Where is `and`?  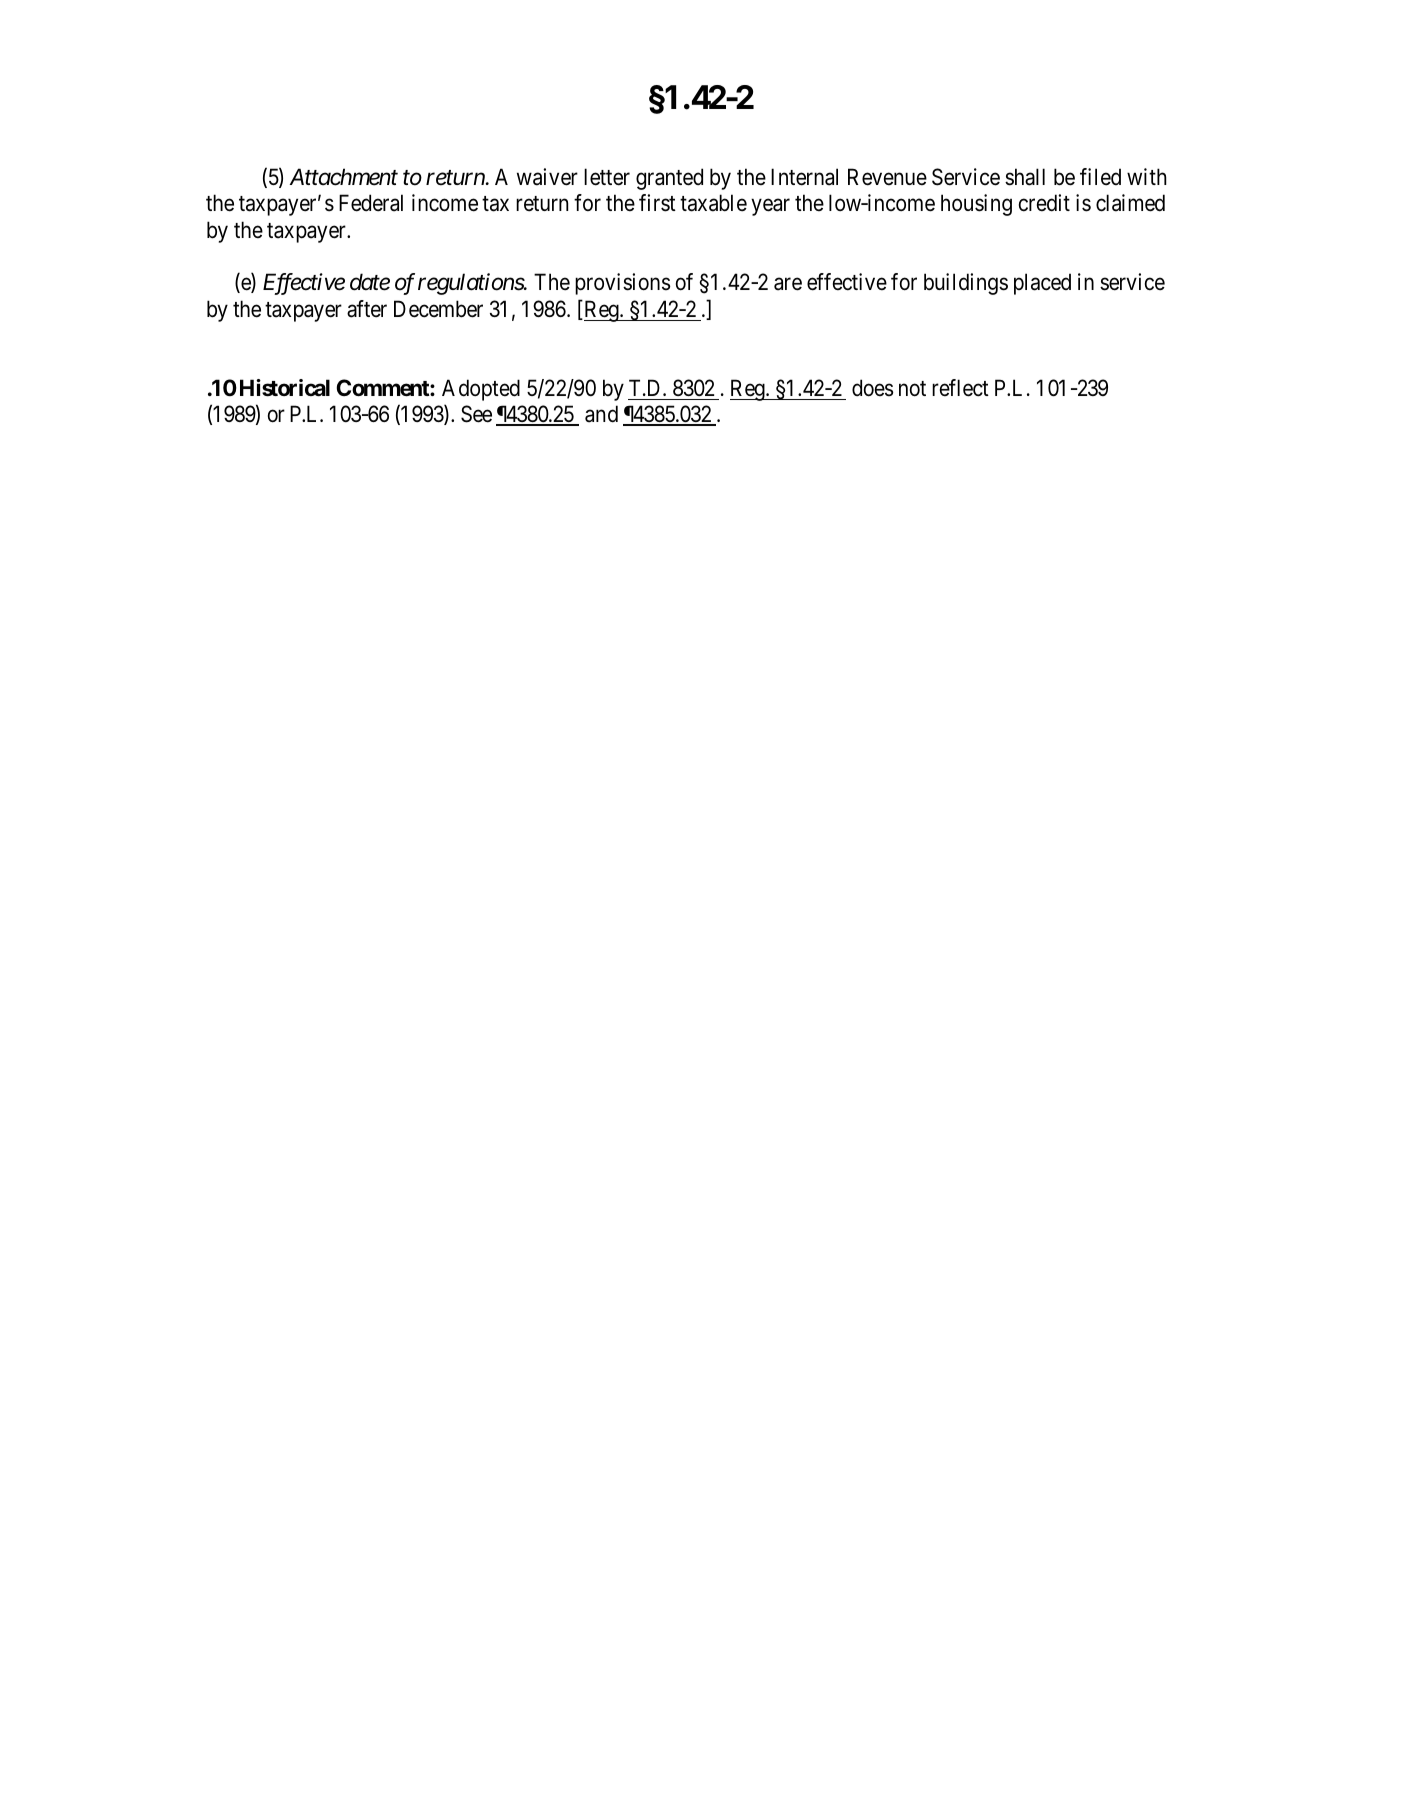
and is located at coordinates (601, 414).
